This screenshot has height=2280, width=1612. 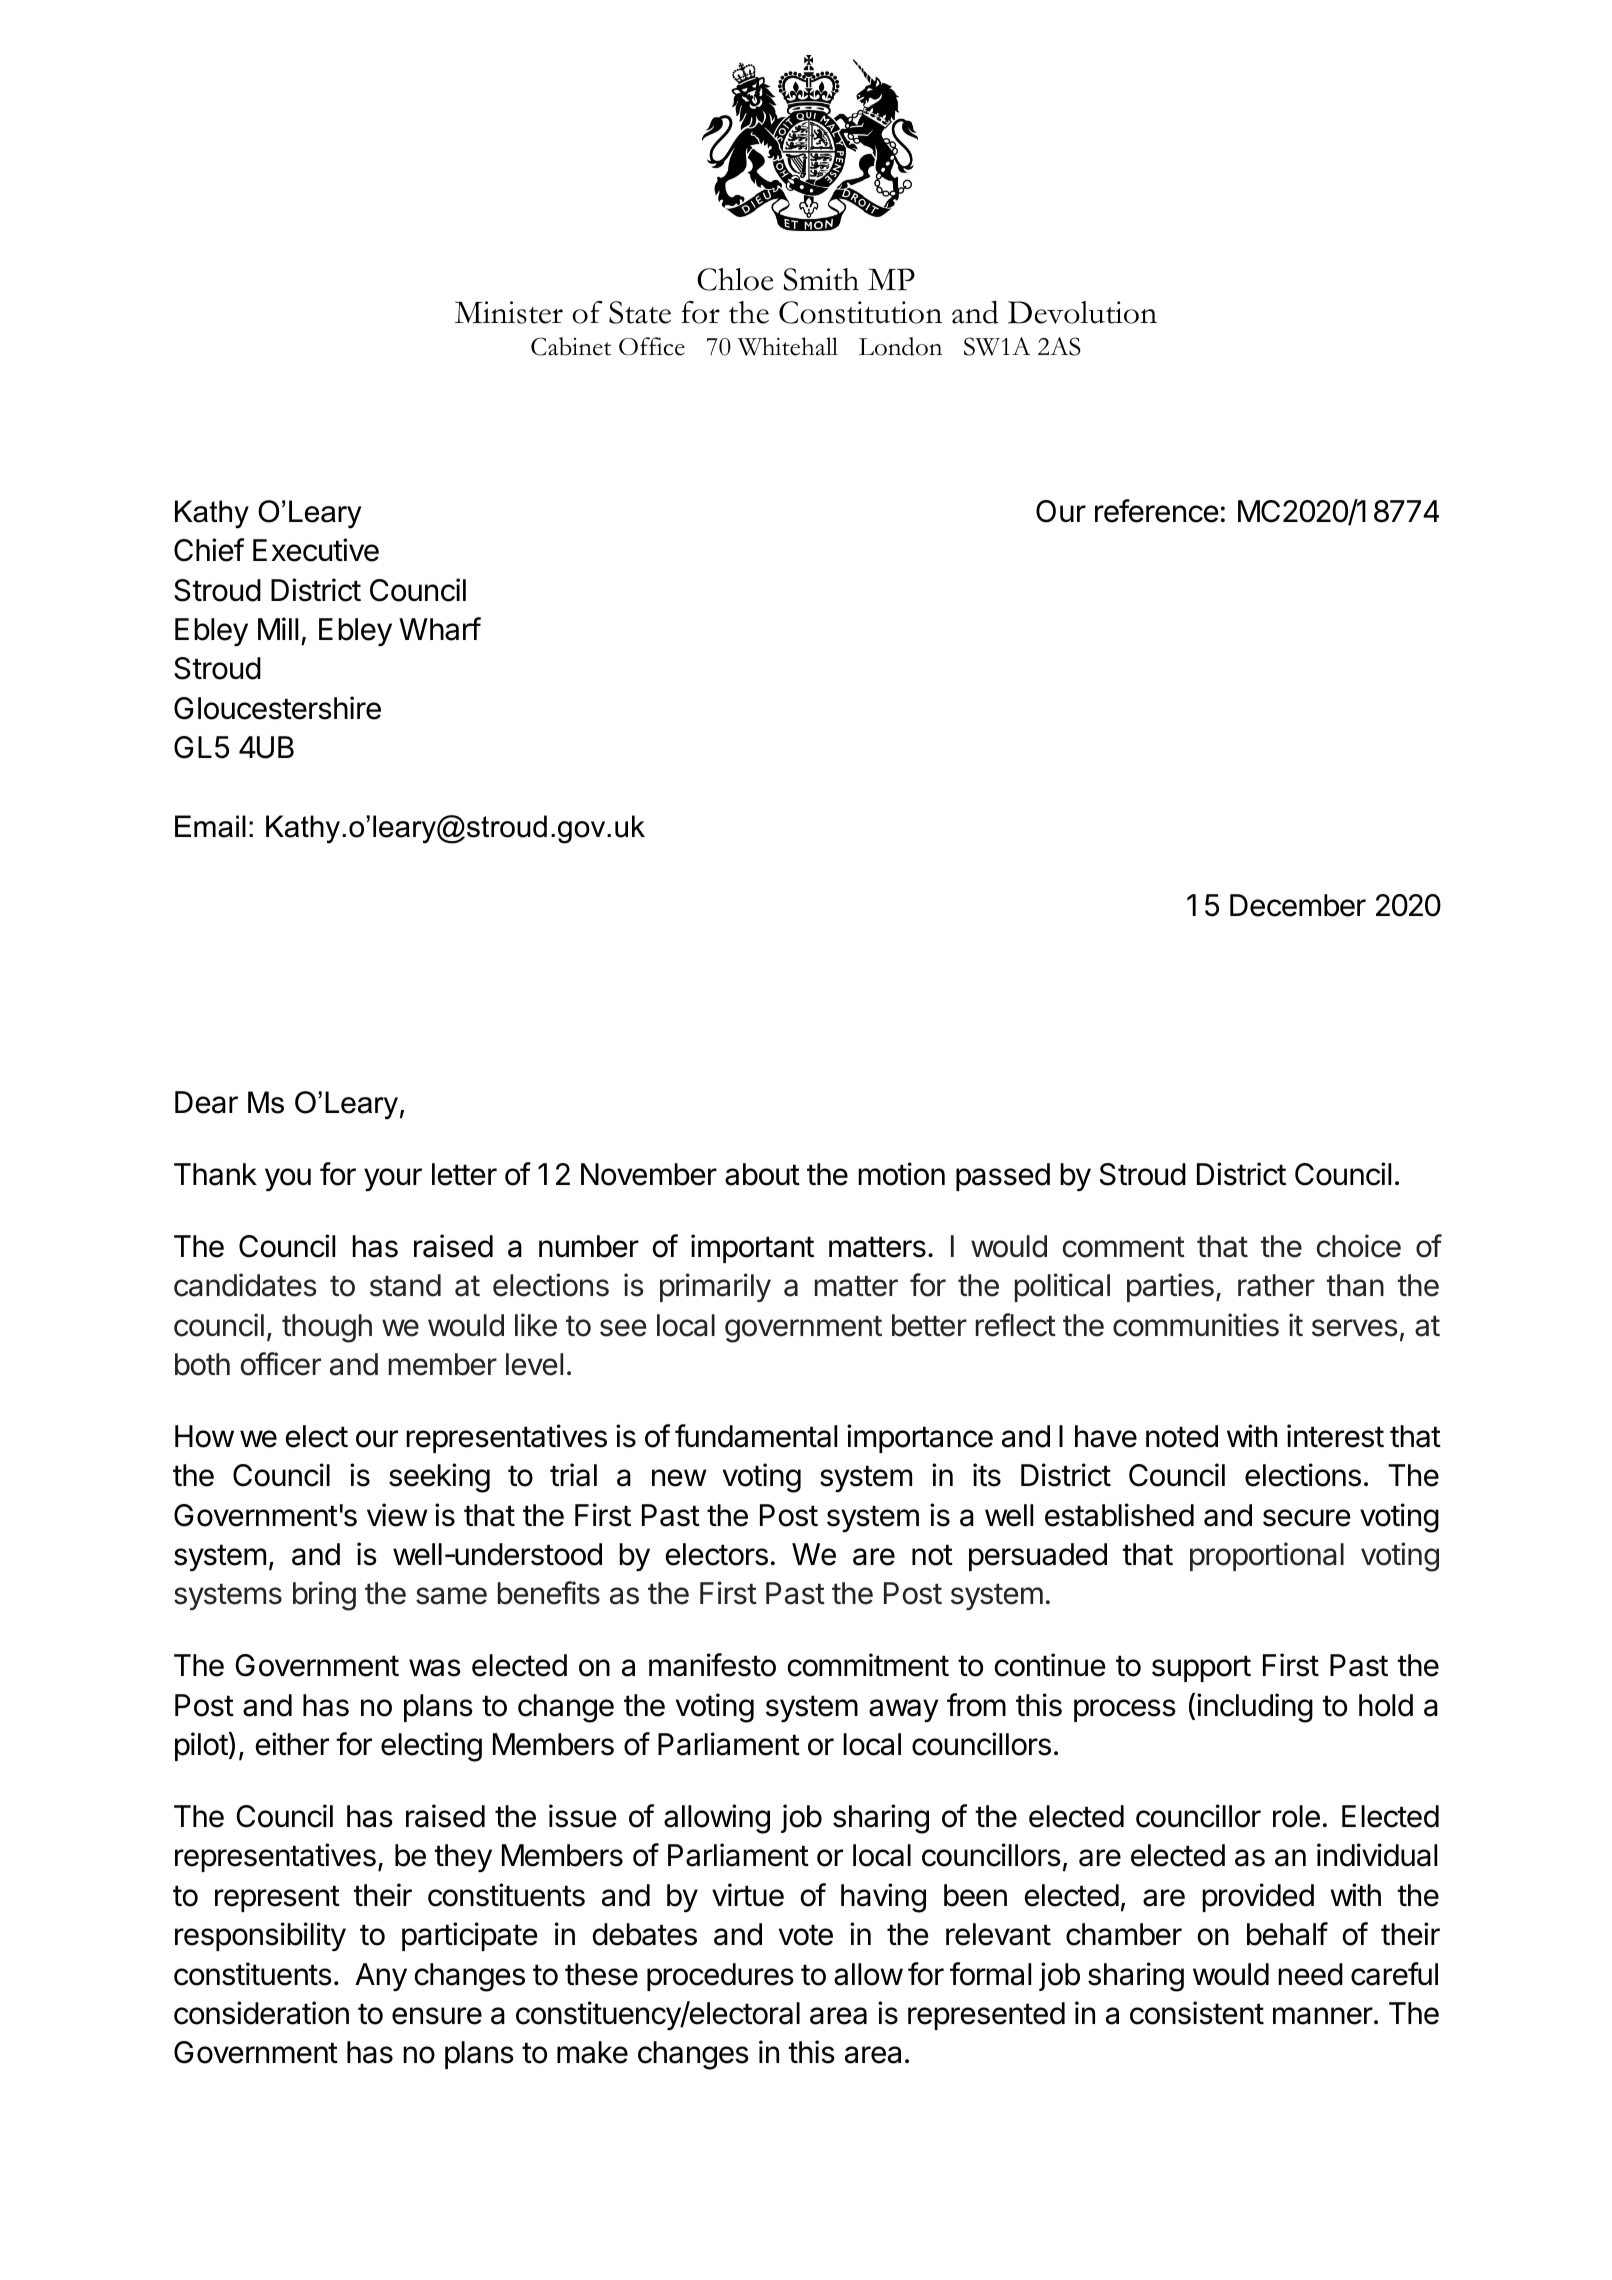 What do you see at coordinates (277, 708) in the screenshot?
I see `Gloucestershire` at bounding box center [277, 708].
